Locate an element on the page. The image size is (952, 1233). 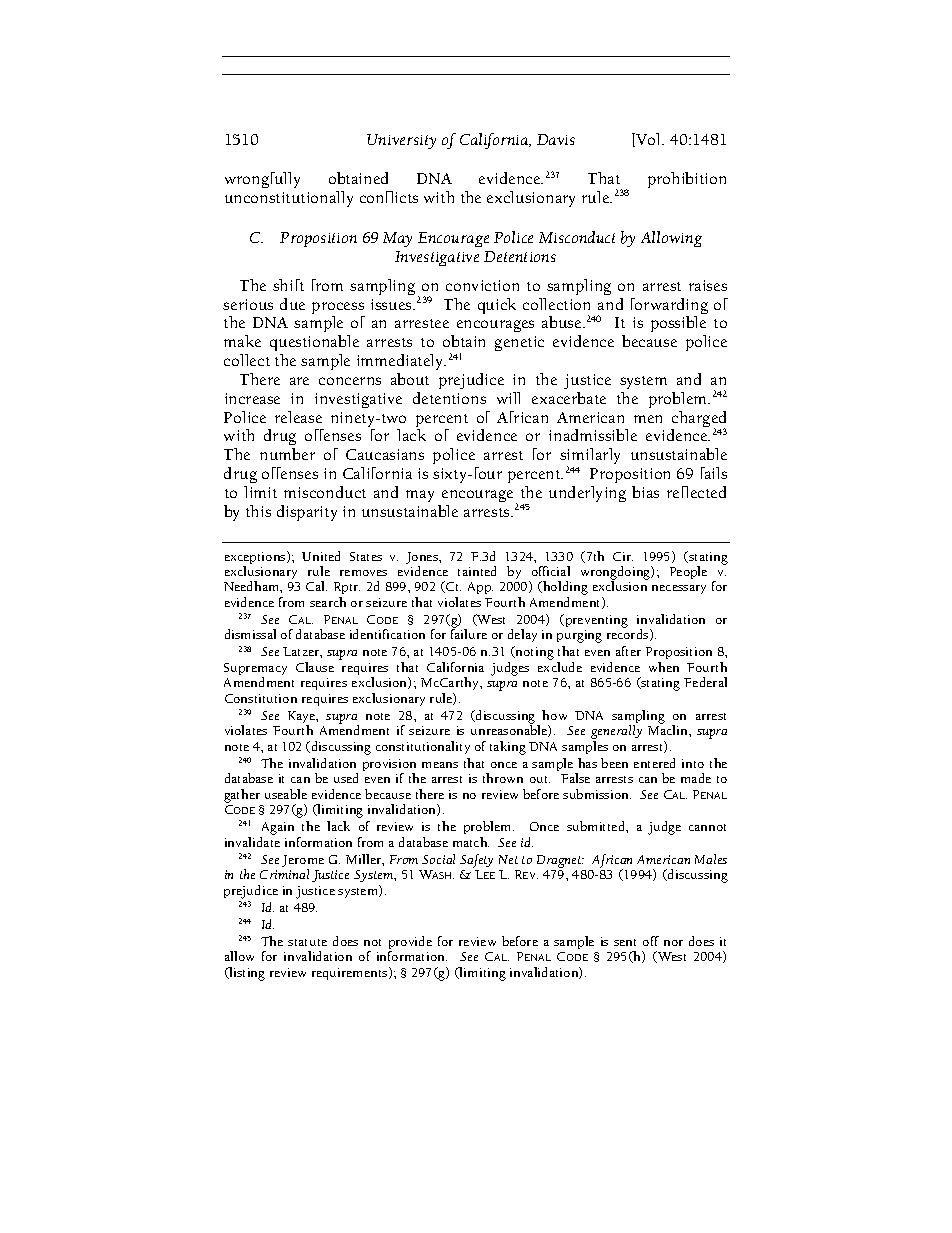
number is located at coordinates (287, 454).
